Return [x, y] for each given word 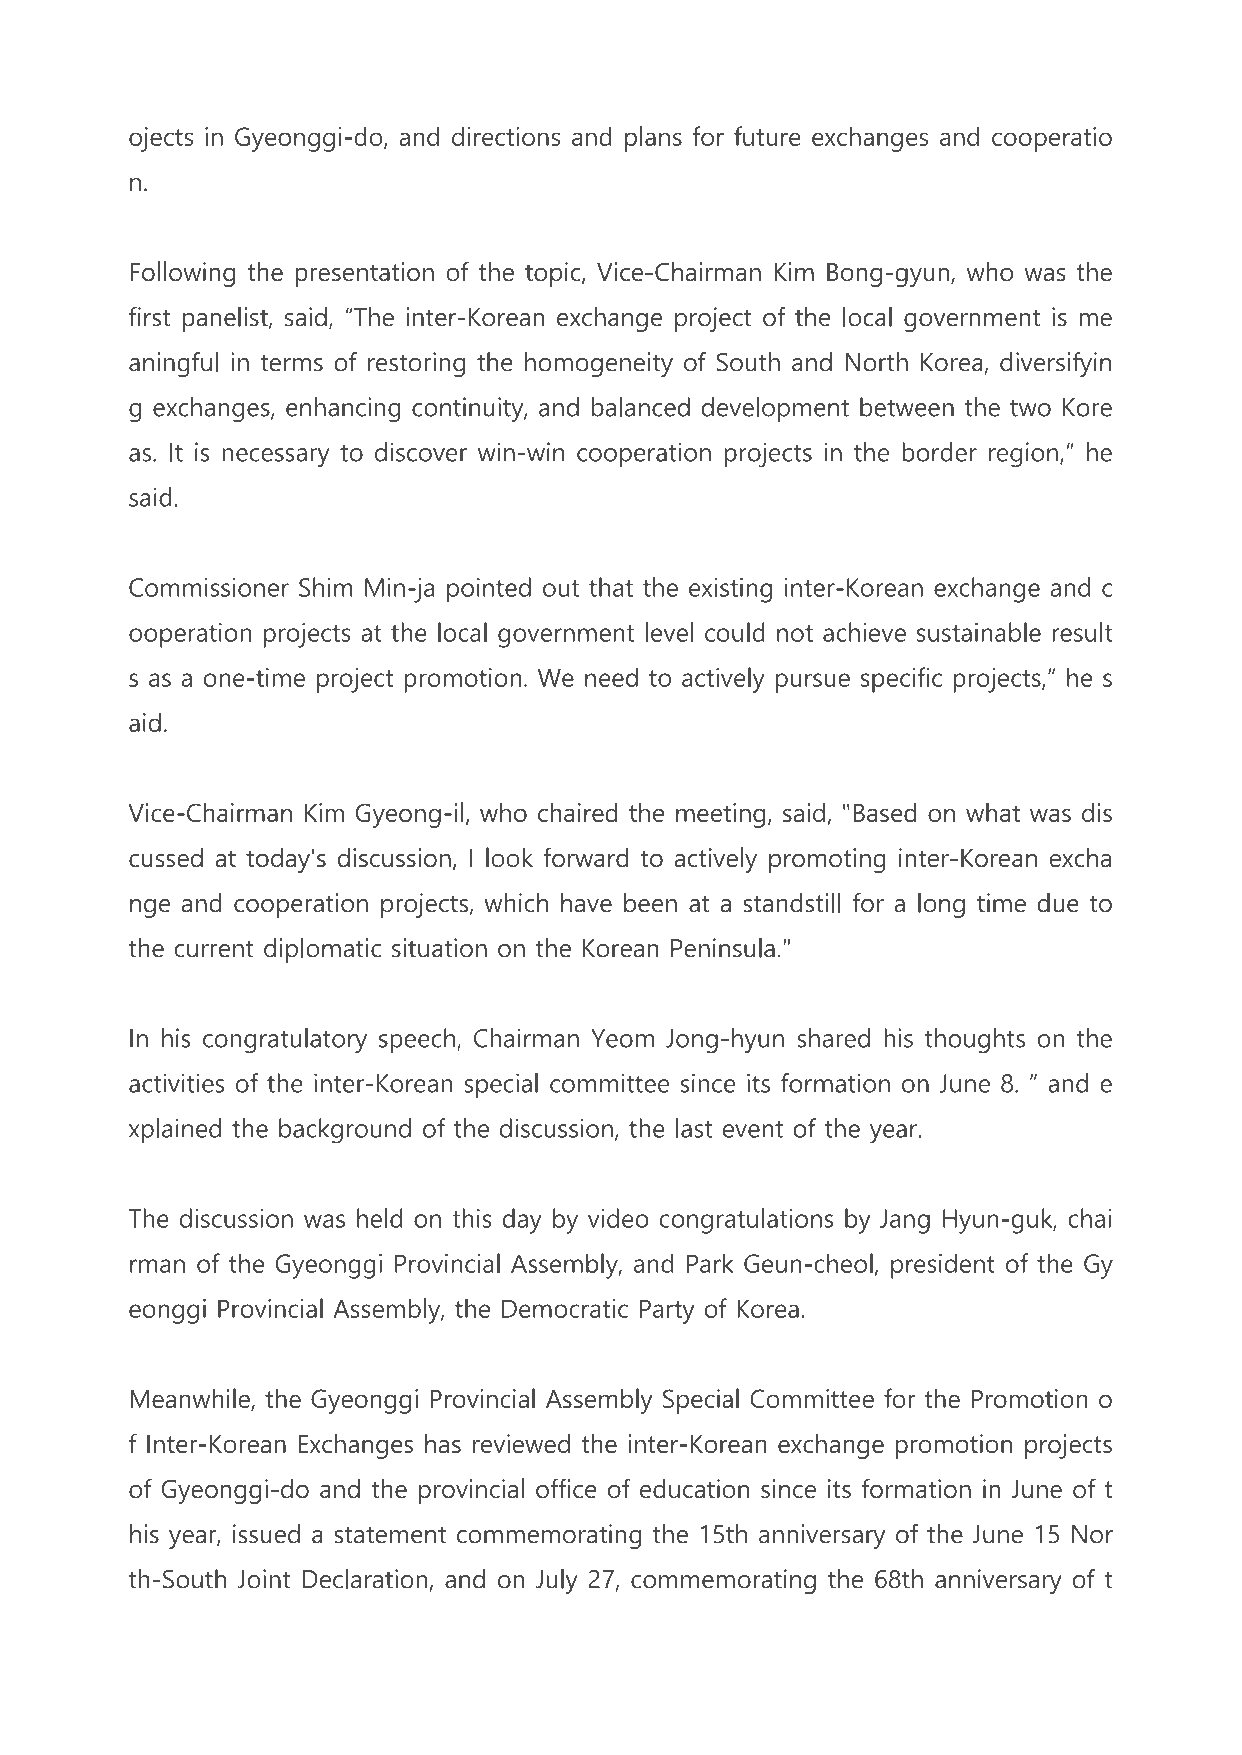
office [566, 1488]
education [694, 1489]
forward [585, 857]
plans [653, 139]
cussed [166, 858]
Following [182, 274]
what [993, 812]
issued [266, 1534]
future [767, 136]
